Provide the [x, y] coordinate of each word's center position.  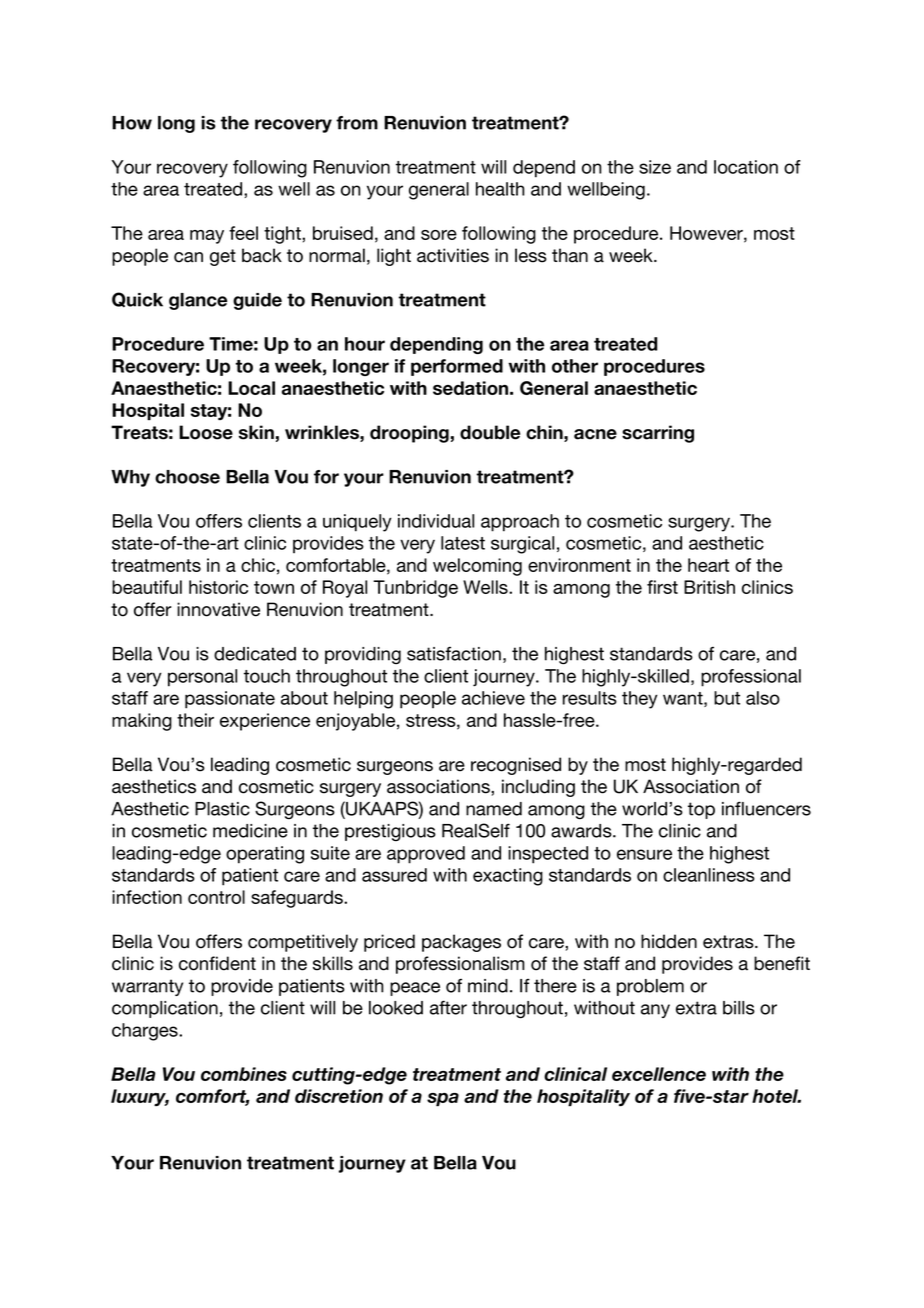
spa [443, 1099]
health [500, 189]
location [746, 167]
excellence [659, 1074]
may [207, 237]
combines [244, 1074]
